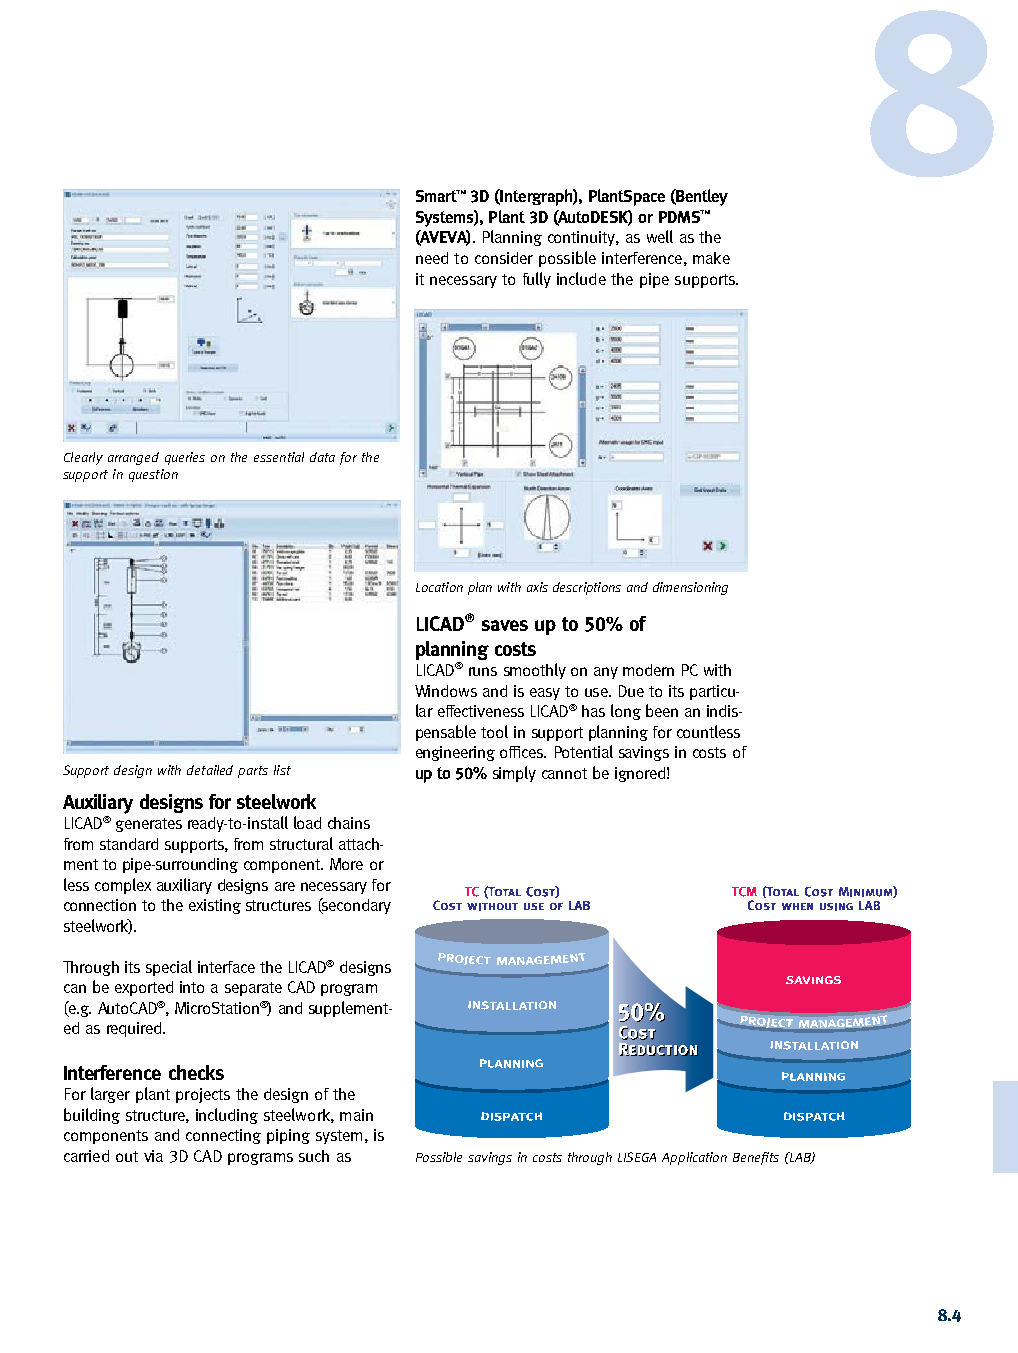 The width and height of the document is (1018, 1353). I want to click on cannot, so click(564, 773).
